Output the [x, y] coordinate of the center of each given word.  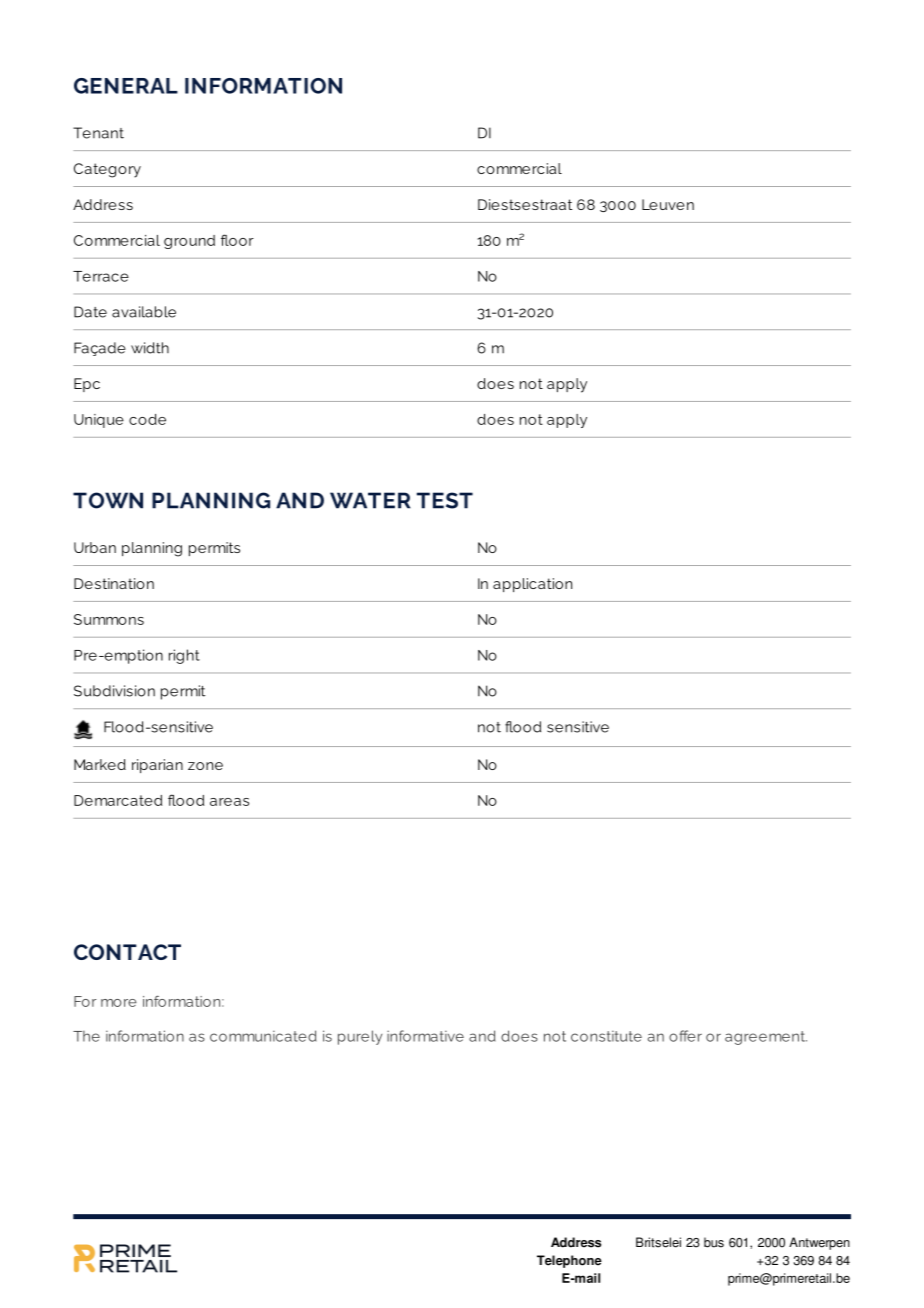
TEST [445, 500]
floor [237, 240]
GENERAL [126, 86]
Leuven [668, 204]
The [86, 1036]
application [532, 585]
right [184, 656]
